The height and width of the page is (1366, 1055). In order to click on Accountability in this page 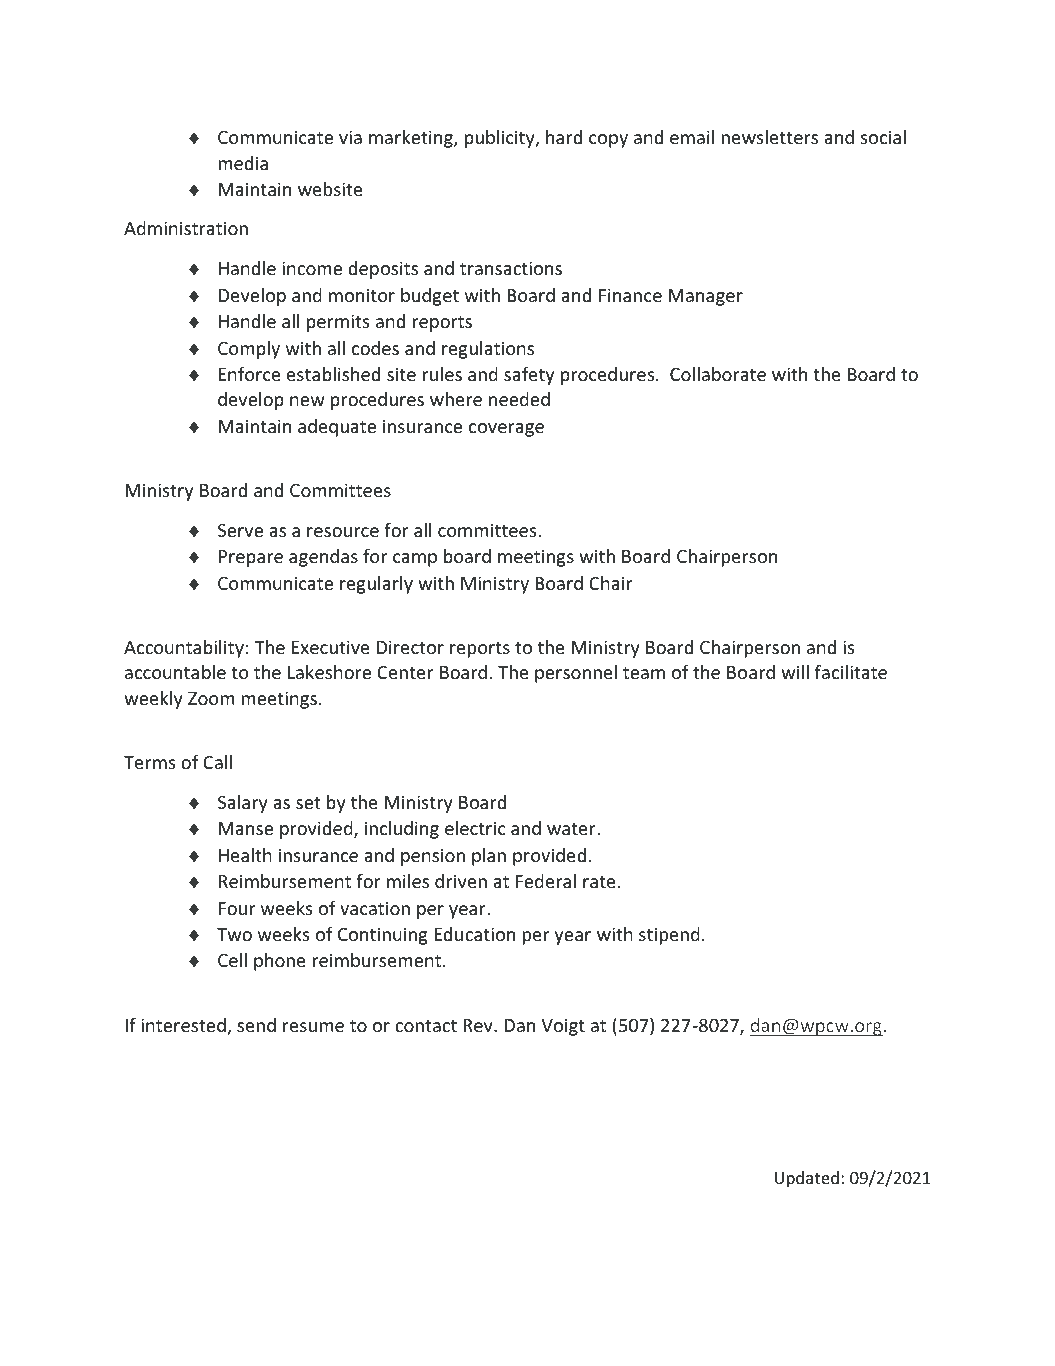, I will do `click(184, 649)`.
